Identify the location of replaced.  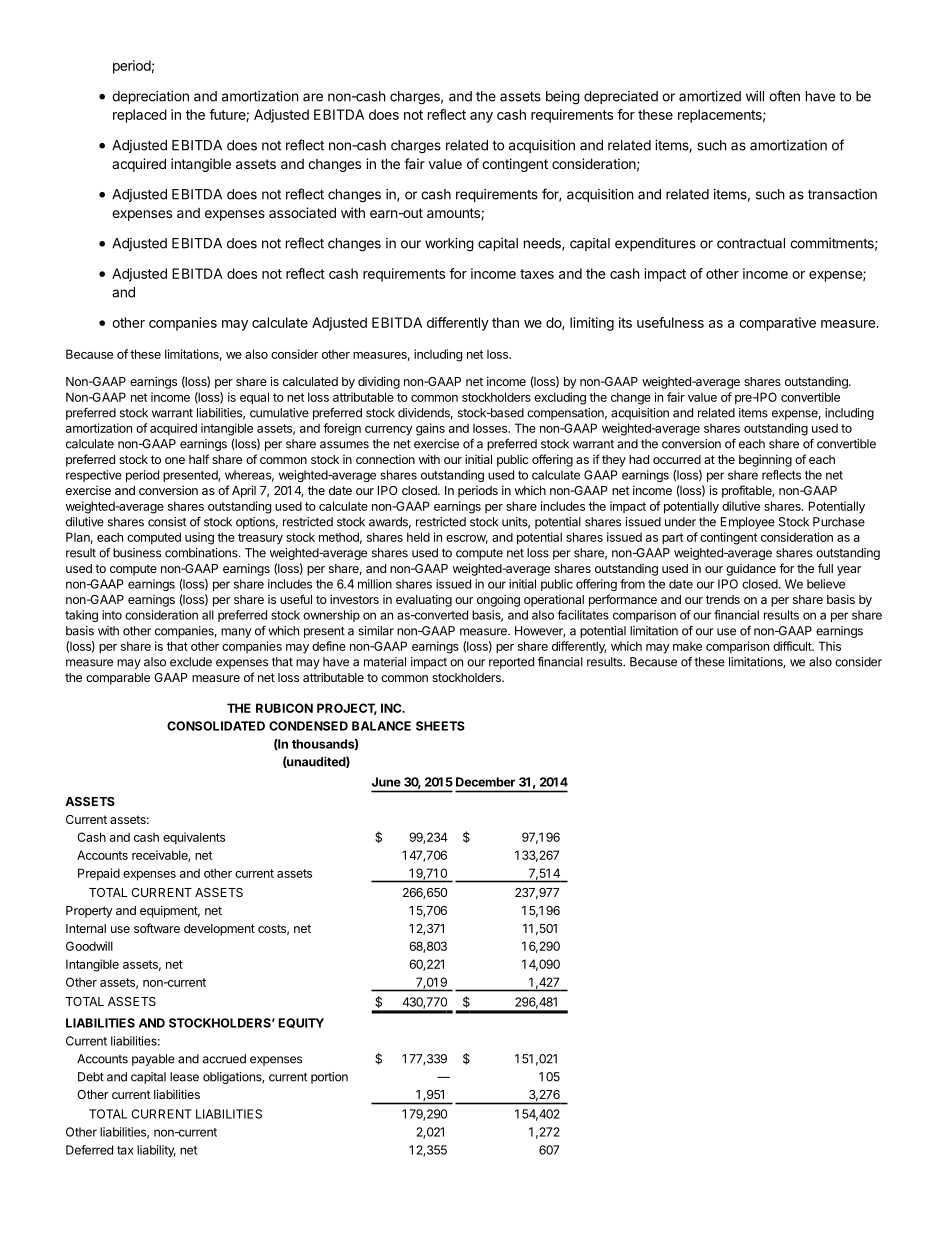
(140, 116).
